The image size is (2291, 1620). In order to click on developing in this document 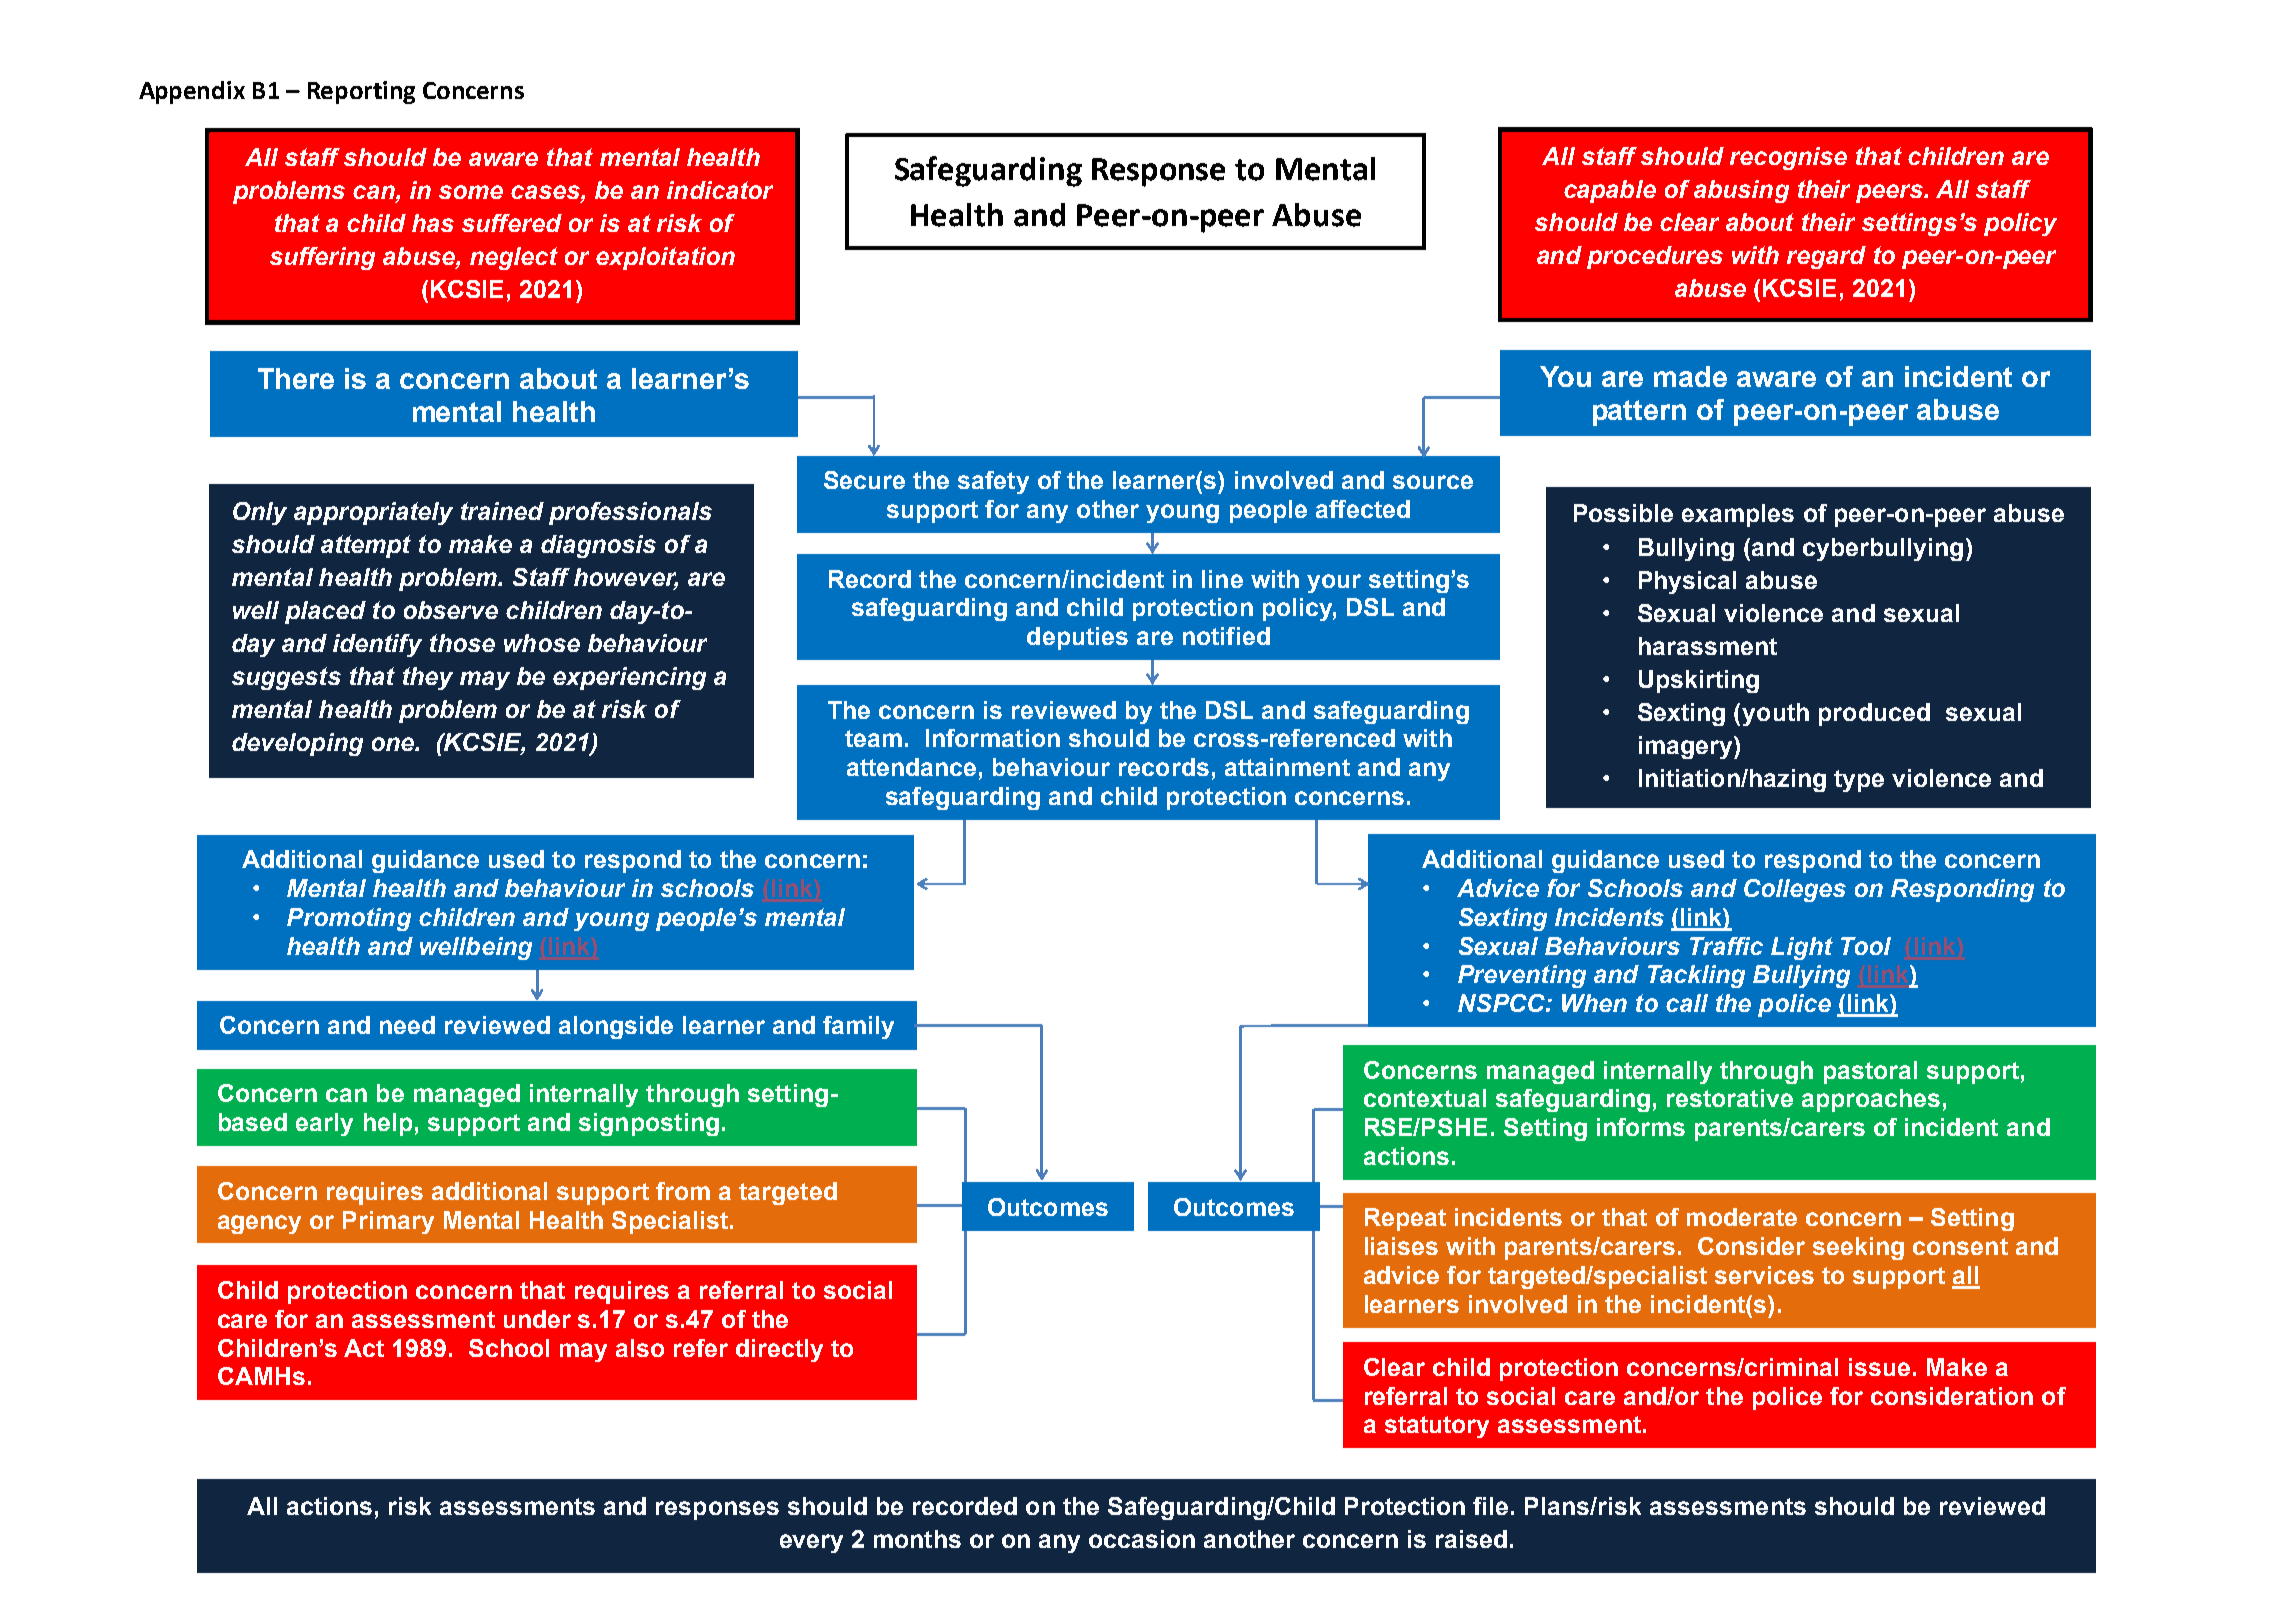, I will do `click(297, 744)`.
